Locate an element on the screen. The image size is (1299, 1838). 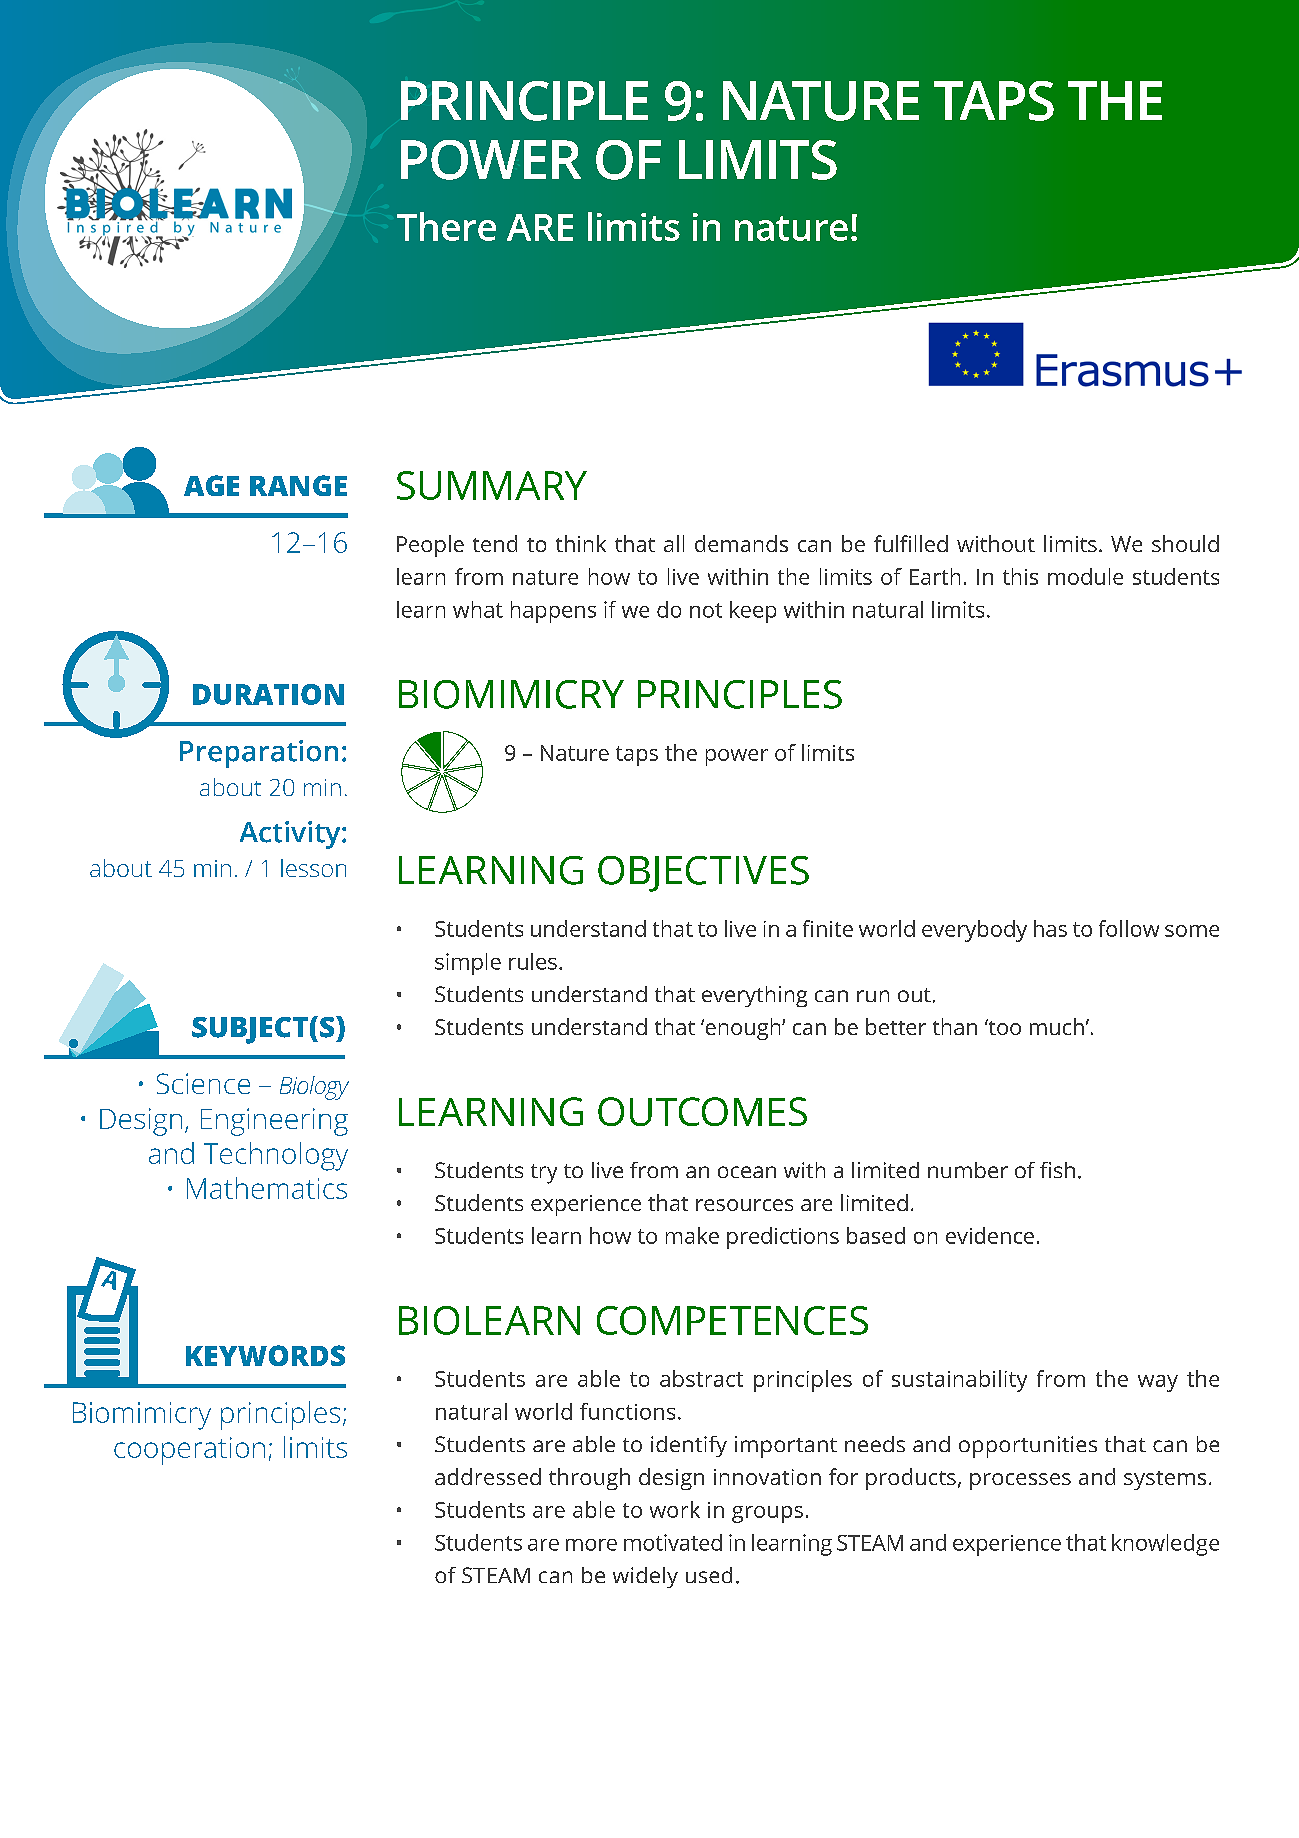
motivated is located at coordinates (673, 1542).
